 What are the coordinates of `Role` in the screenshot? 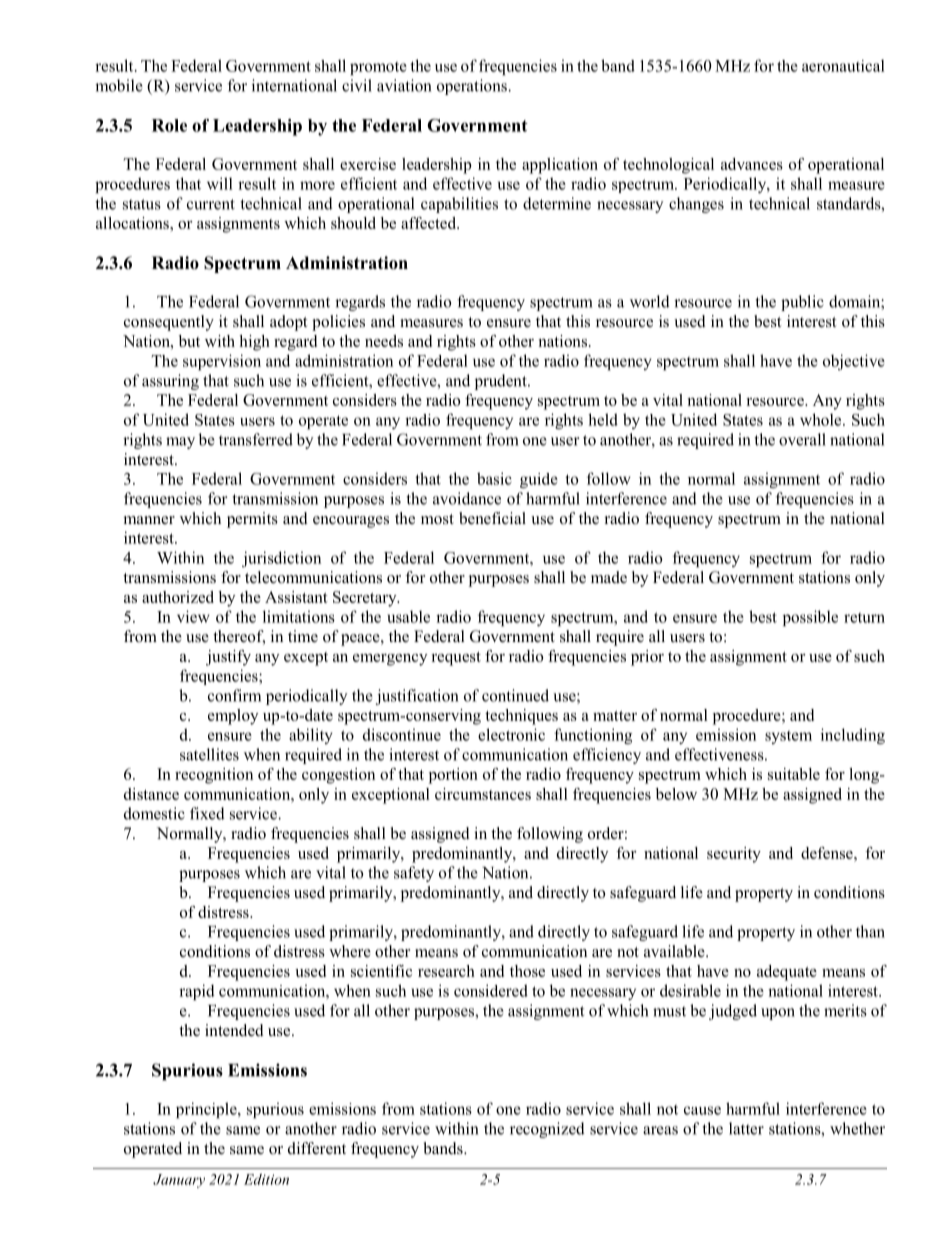 It's located at (169, 125).
